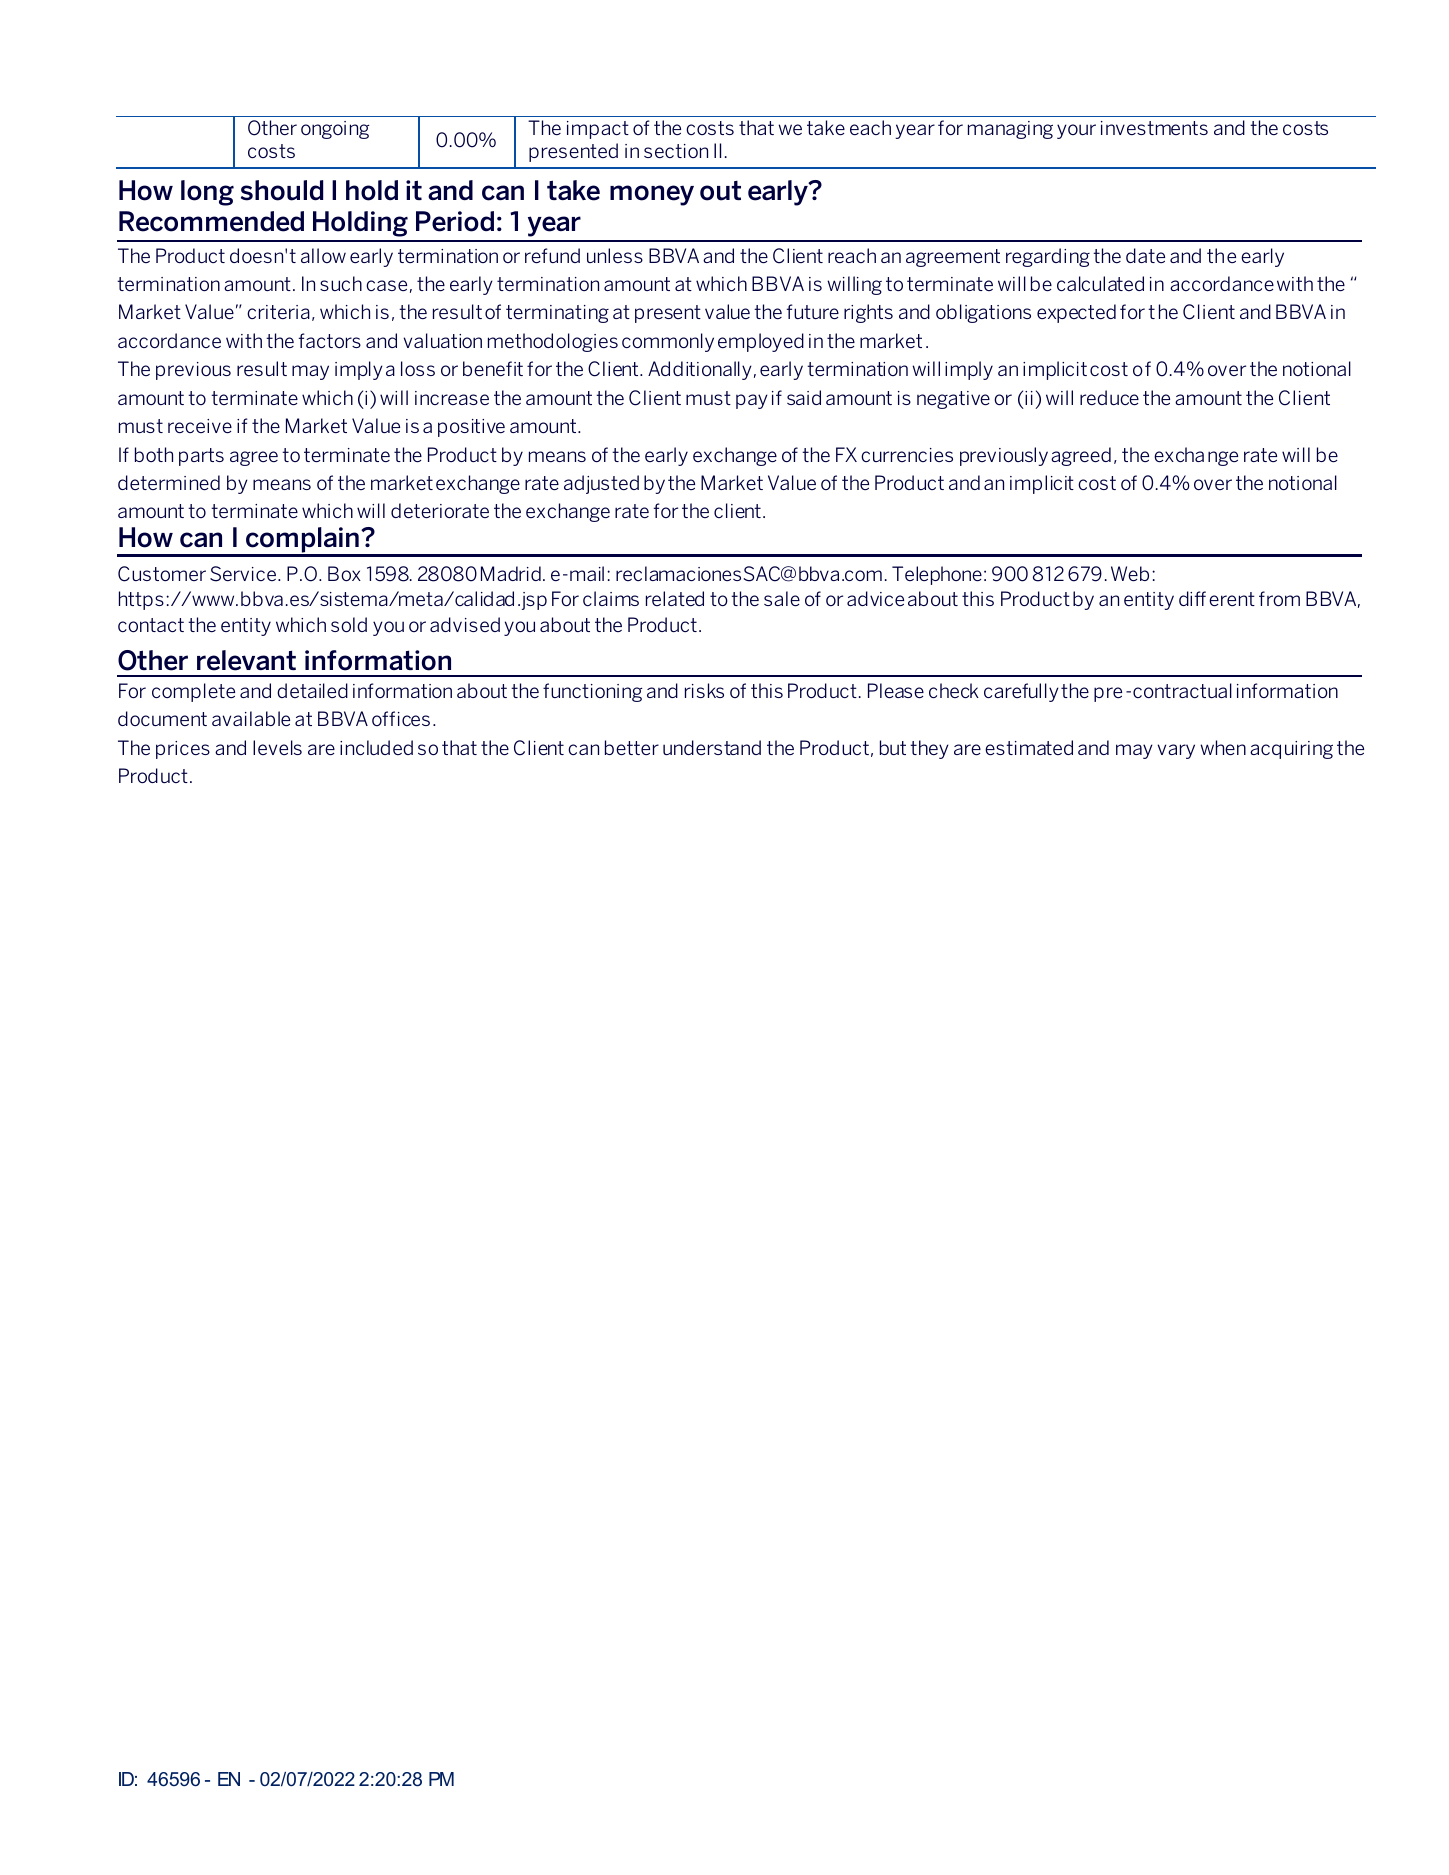 The width and height of the screenshot is (1449, 1875). Describe the element at coordinates (200, 426) in the screenshot. I see `receive` at that location.
